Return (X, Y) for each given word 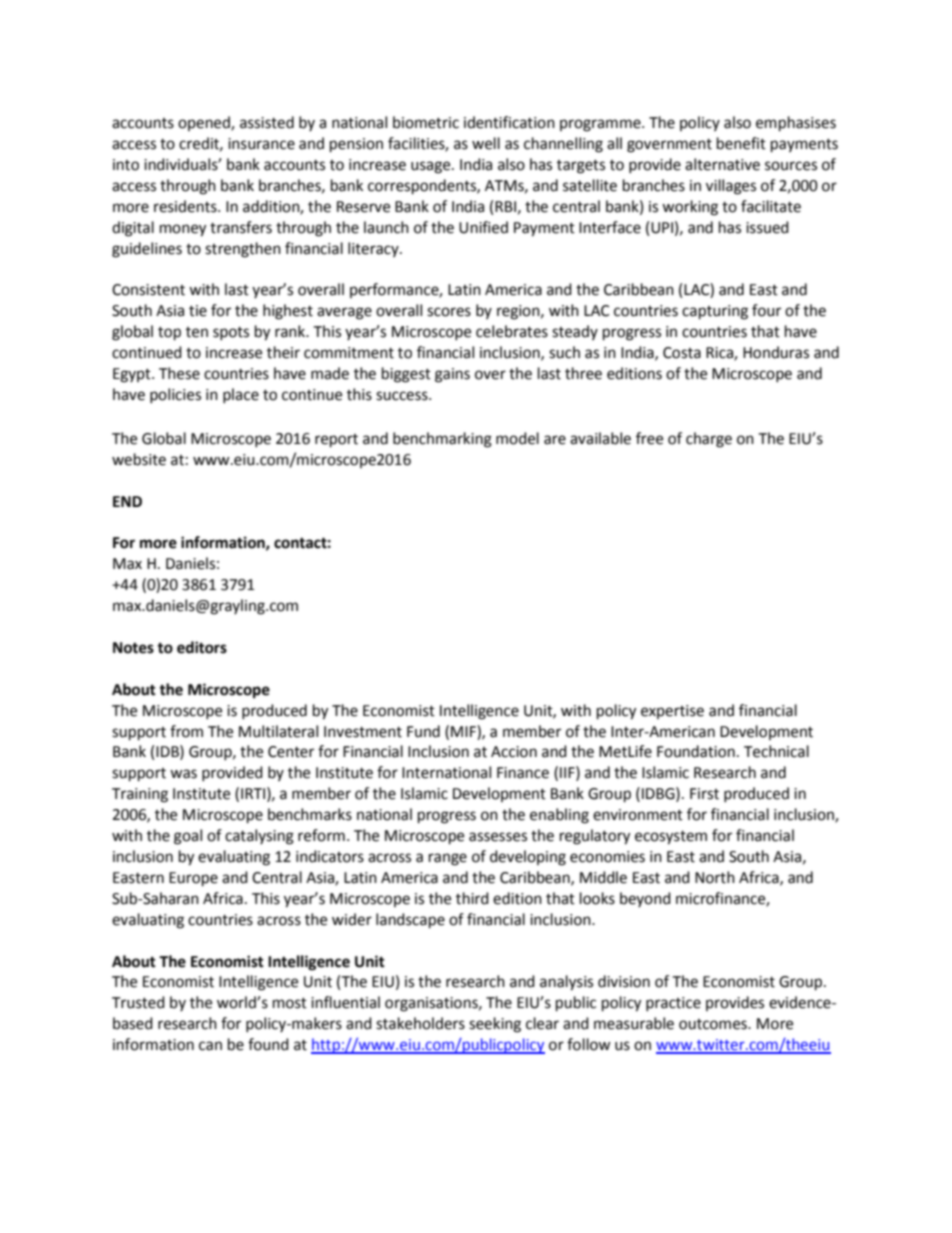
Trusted (138, 1002)
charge (709, 440)
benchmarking (442, 440)
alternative (722, 164)
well (486, 143)
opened (205, 123)
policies (175, 395)
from (186, 731)
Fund (423, 731)
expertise (672, 712)
